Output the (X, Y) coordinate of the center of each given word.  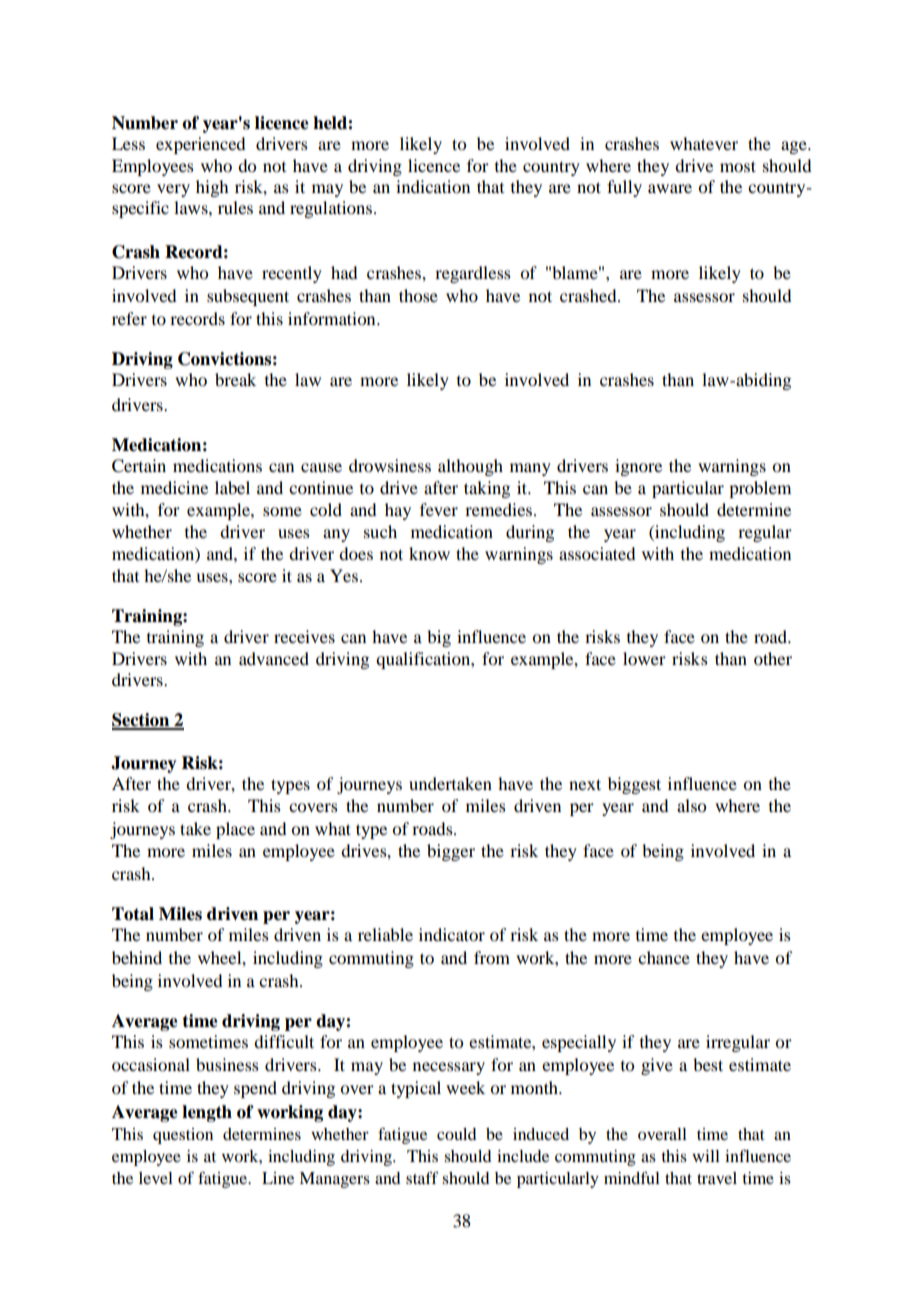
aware (670, 188)
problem (760, 489)
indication (433, 186)
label (232, 487)
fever (439, 509)
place (235, 830)
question (183, 1136)
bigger (451, 852)
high (212, 188)
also (691, 805)
